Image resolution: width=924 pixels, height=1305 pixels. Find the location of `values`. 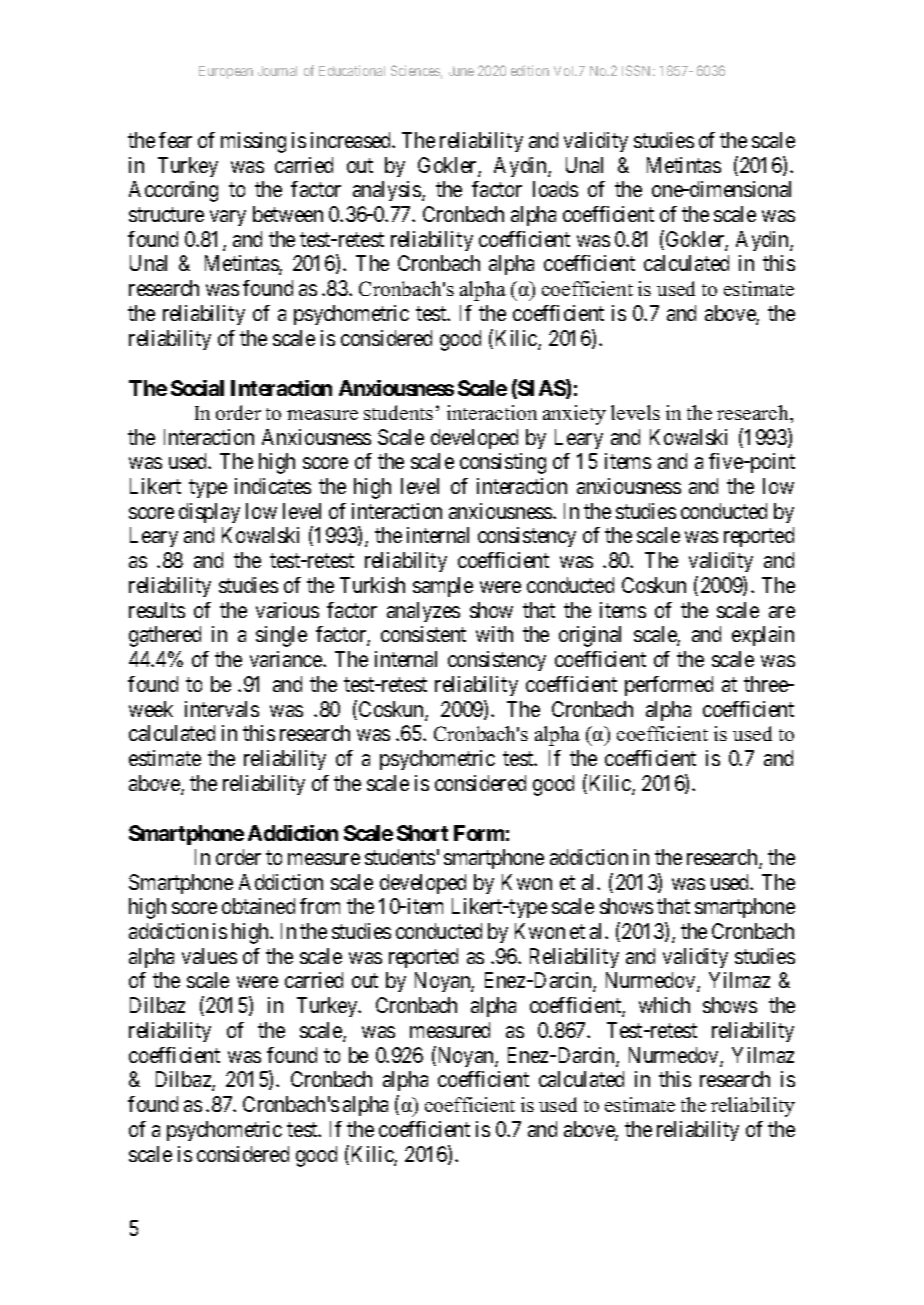

values is located at coordinates (209, 956).
